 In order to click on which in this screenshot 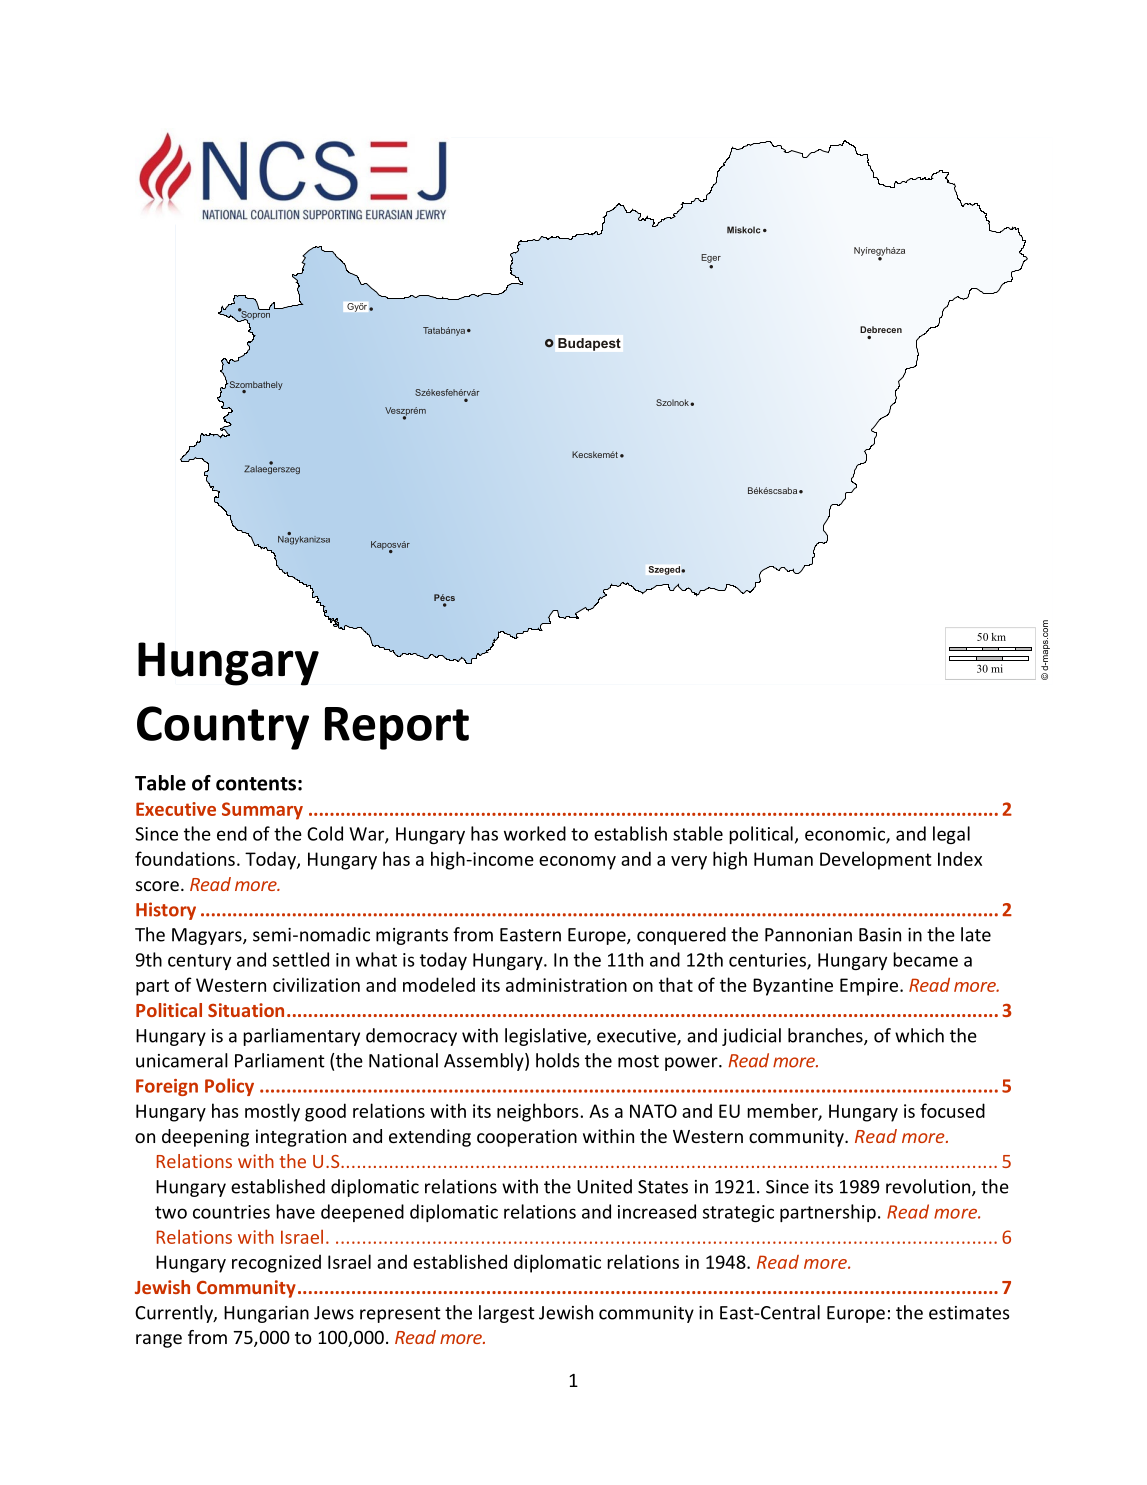, I will do `click(919, 1035)`.
